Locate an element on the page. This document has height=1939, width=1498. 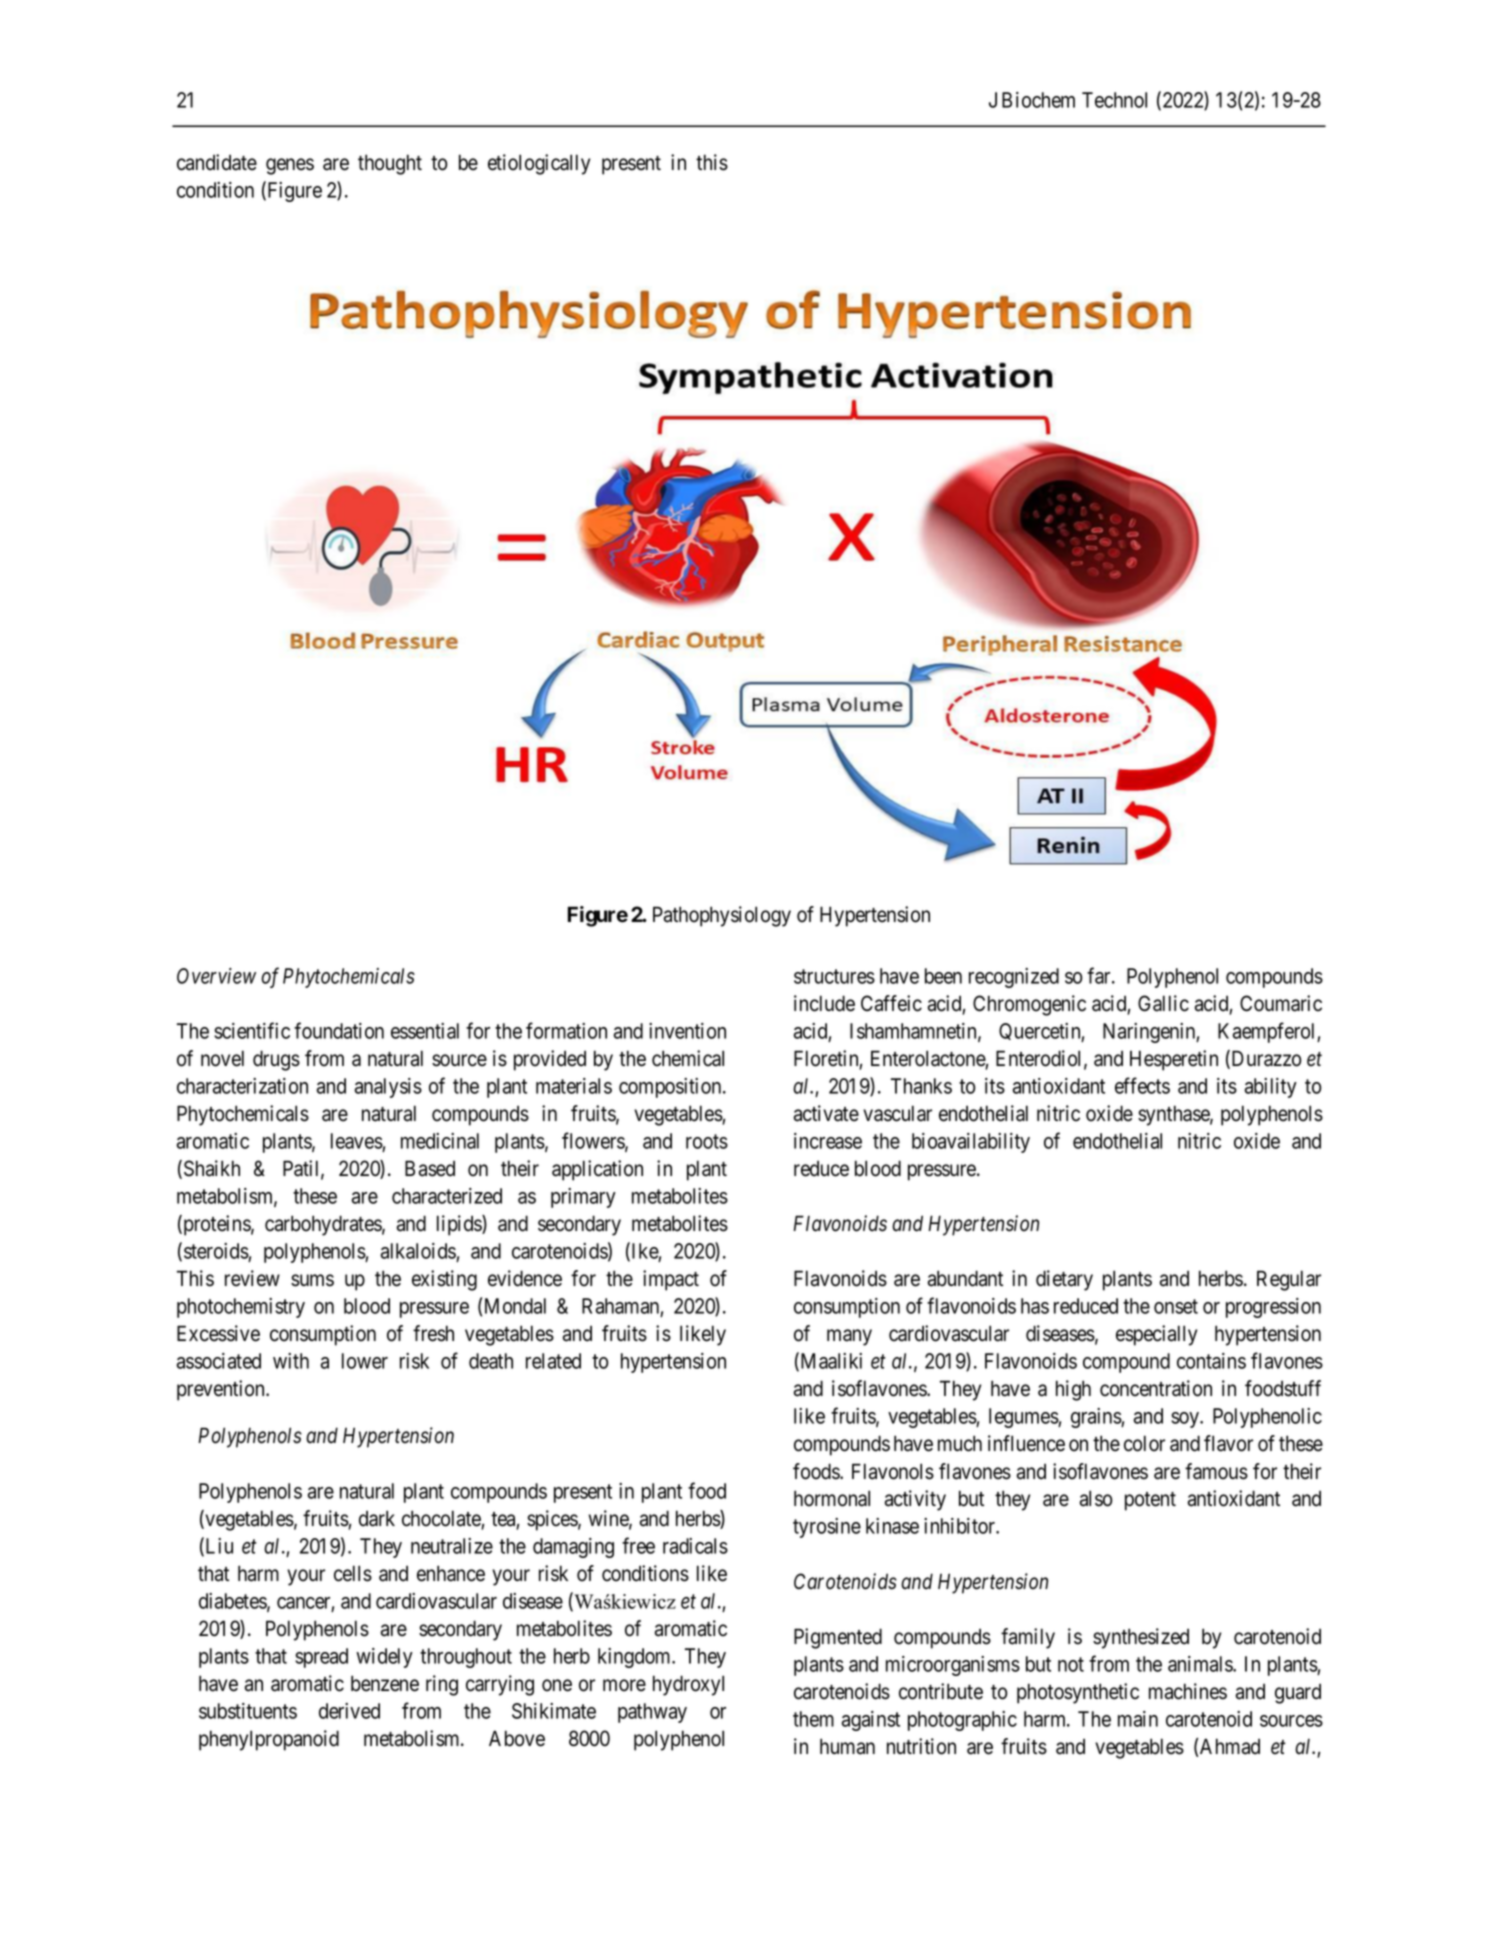
Biochem is located at coordinates (1038, 100).
